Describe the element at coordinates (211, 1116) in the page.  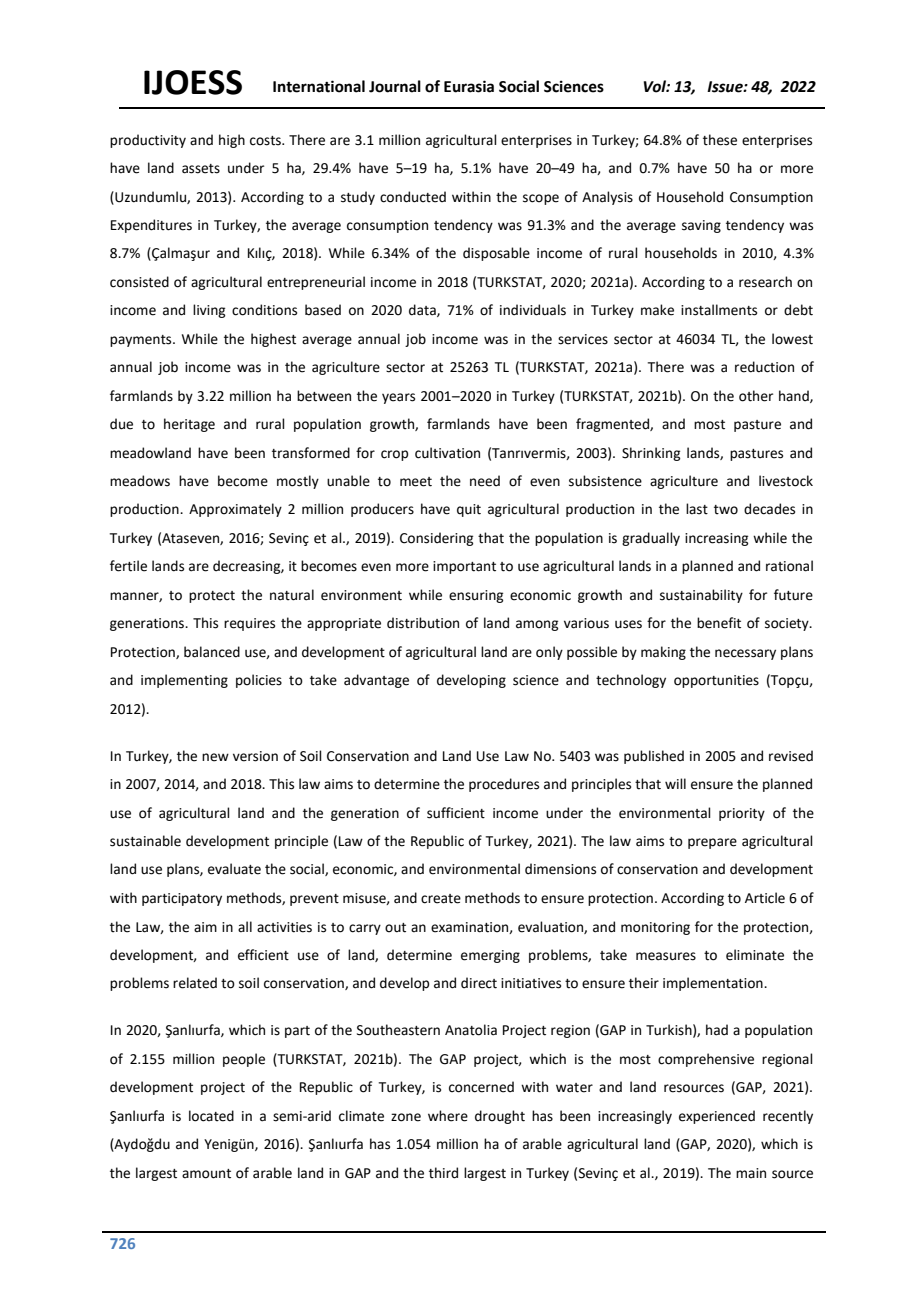
I see `located` at that location.
